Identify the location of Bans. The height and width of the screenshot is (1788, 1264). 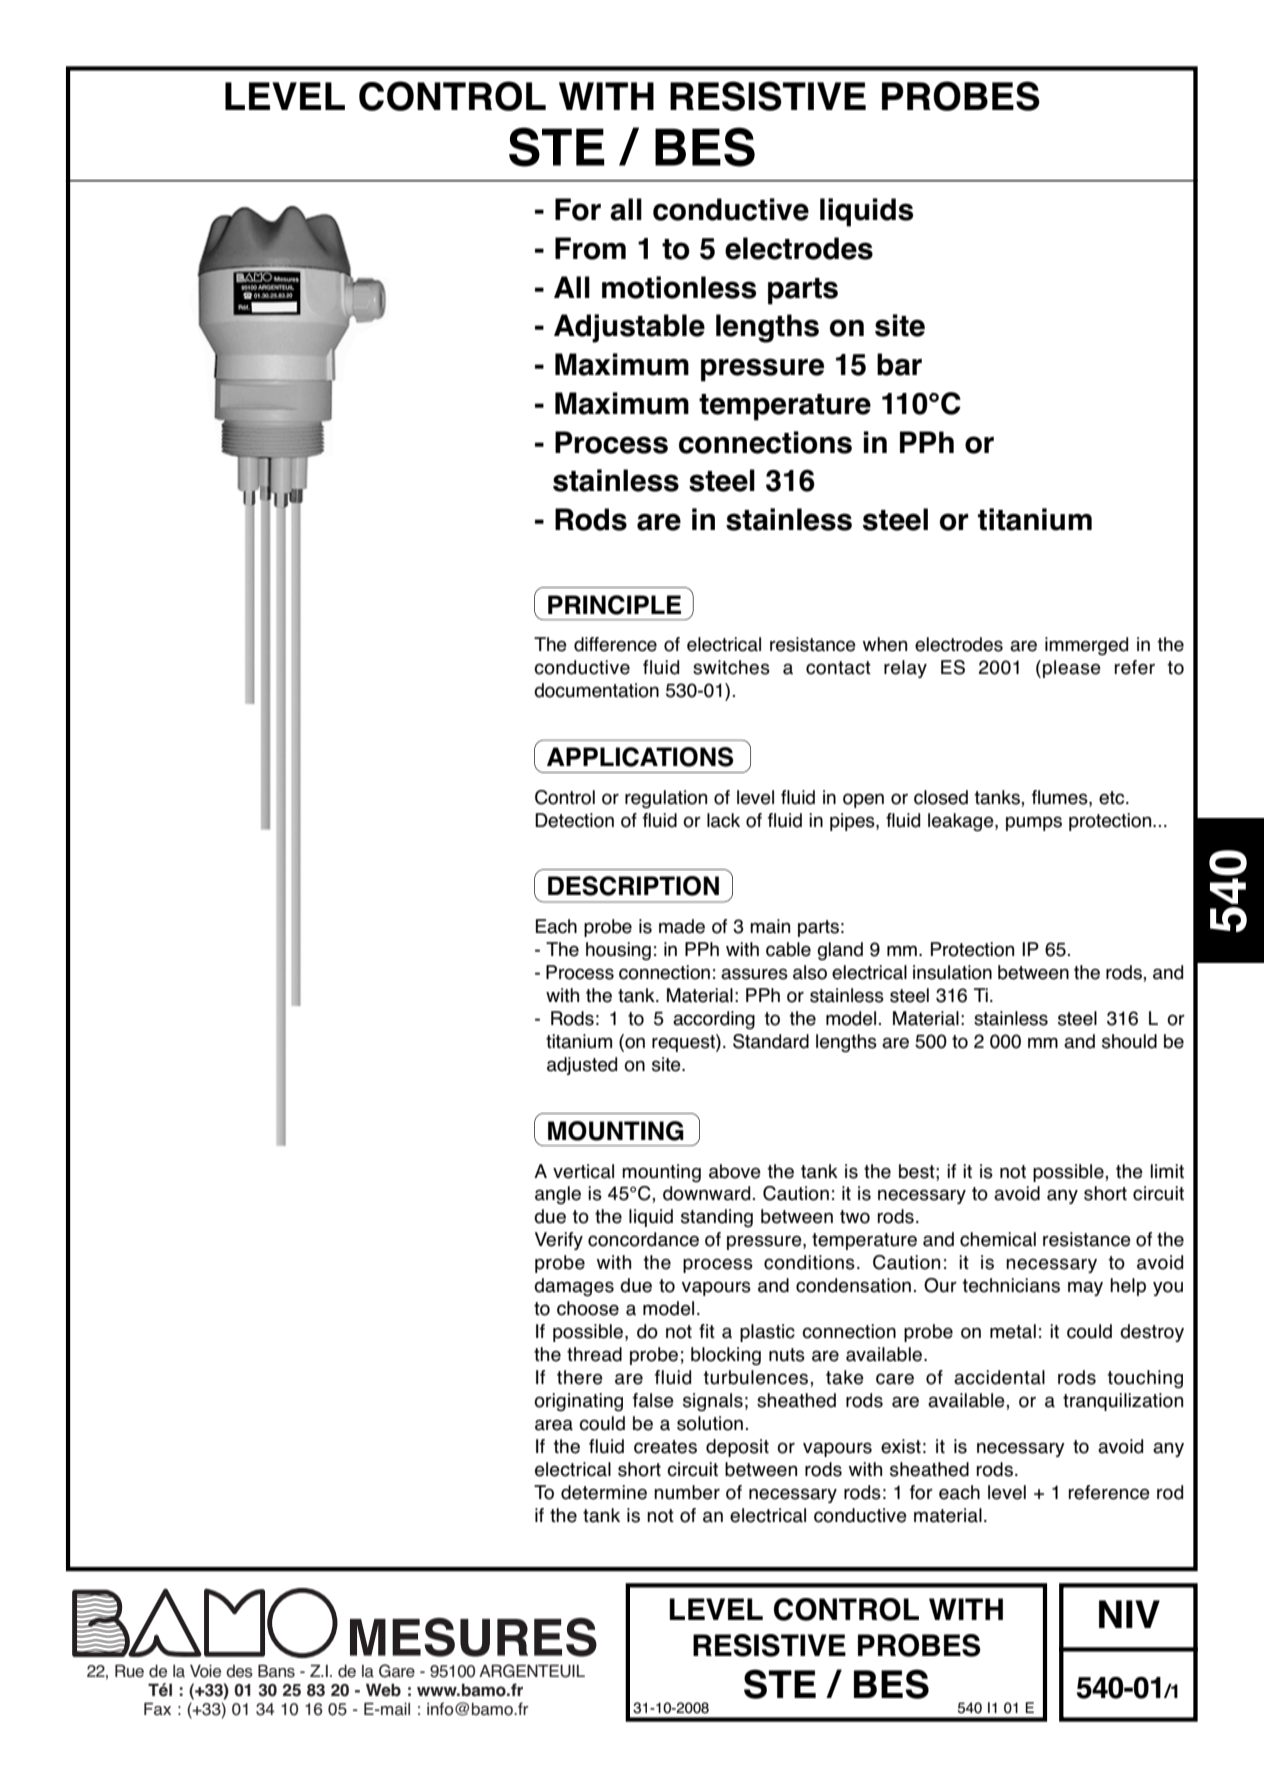
(276, 1671).
